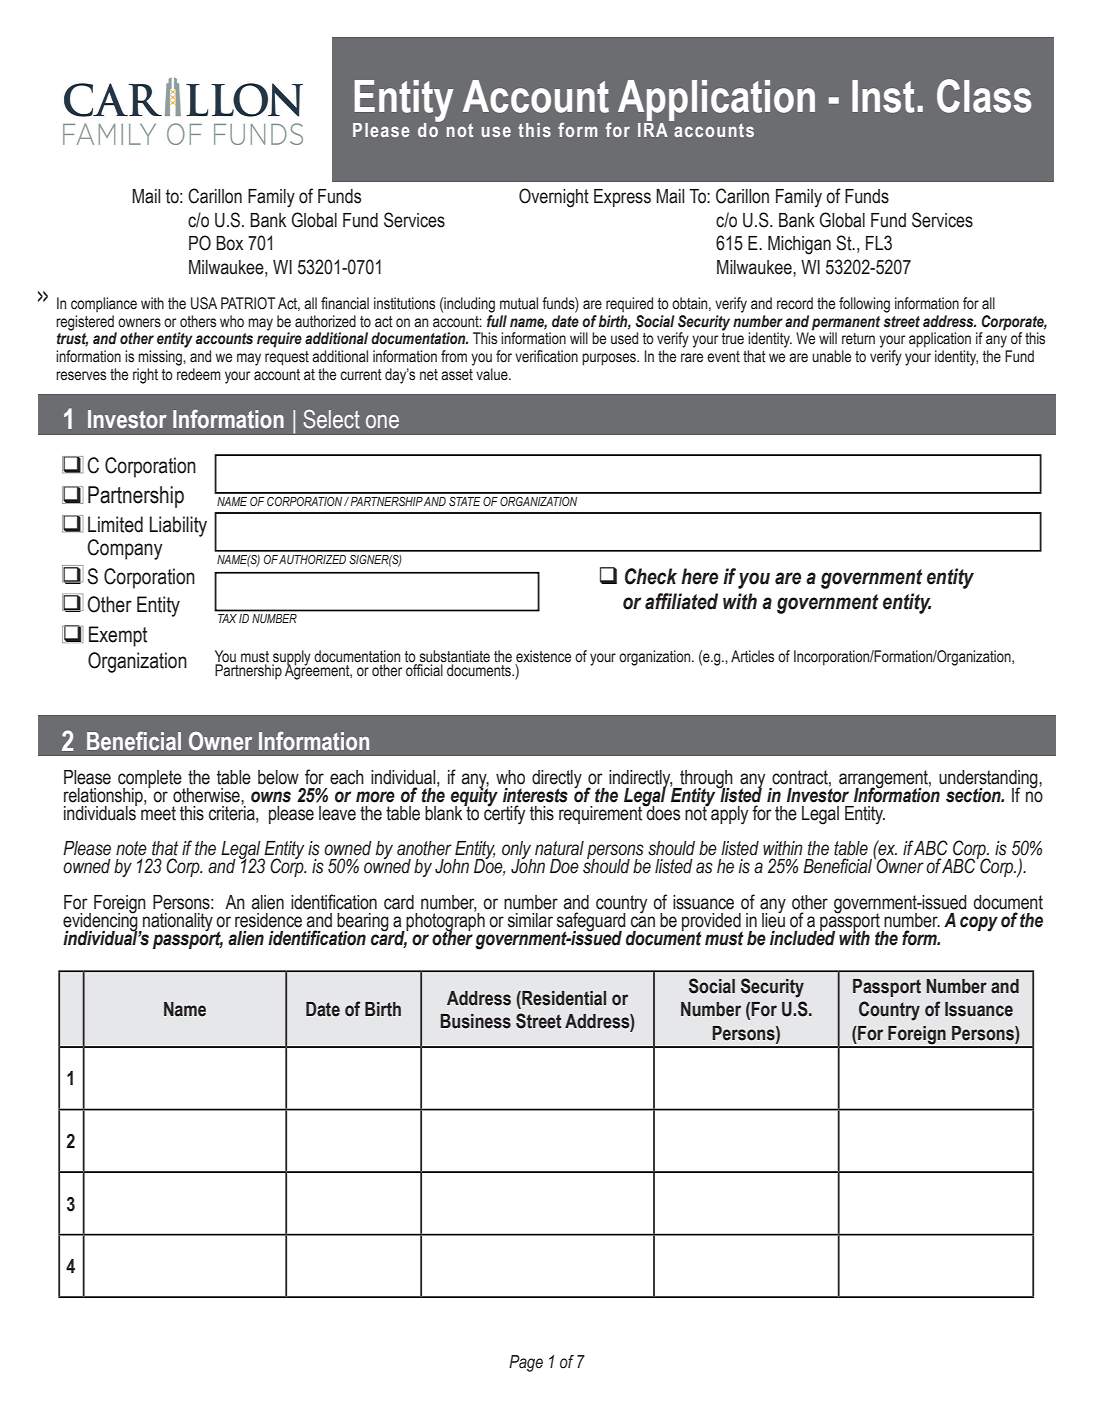 This page has height=1415, width=1093. What do you see at coordinates (229, 243) in the page?
I see `Box` at bounding box center [229, 243].
